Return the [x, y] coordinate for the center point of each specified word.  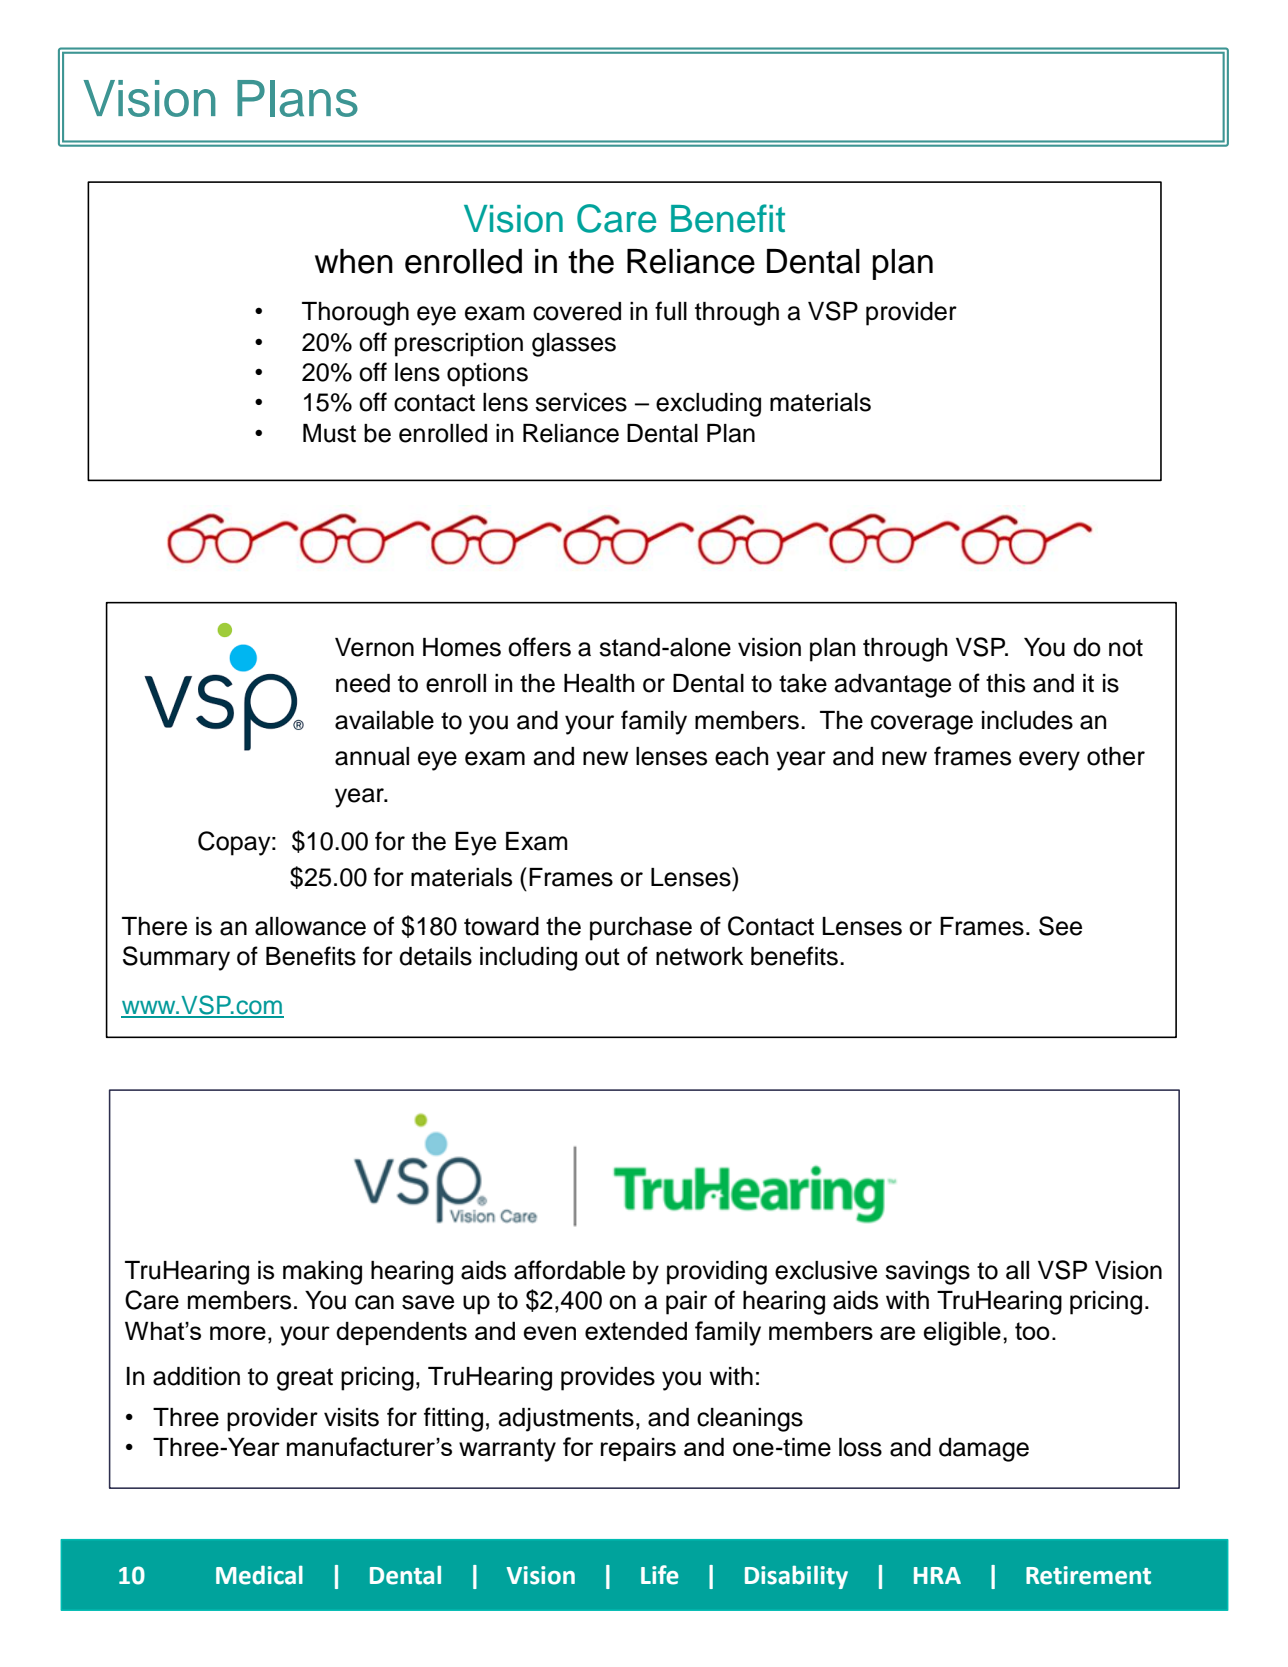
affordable [569, 1270]
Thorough [355, 314]
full [671, 311]
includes [1027, 720]
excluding [708, 405]
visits [351, 1417]
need [363, 683]
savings [927, 1273]
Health [599, 683]
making [322, 1273]
